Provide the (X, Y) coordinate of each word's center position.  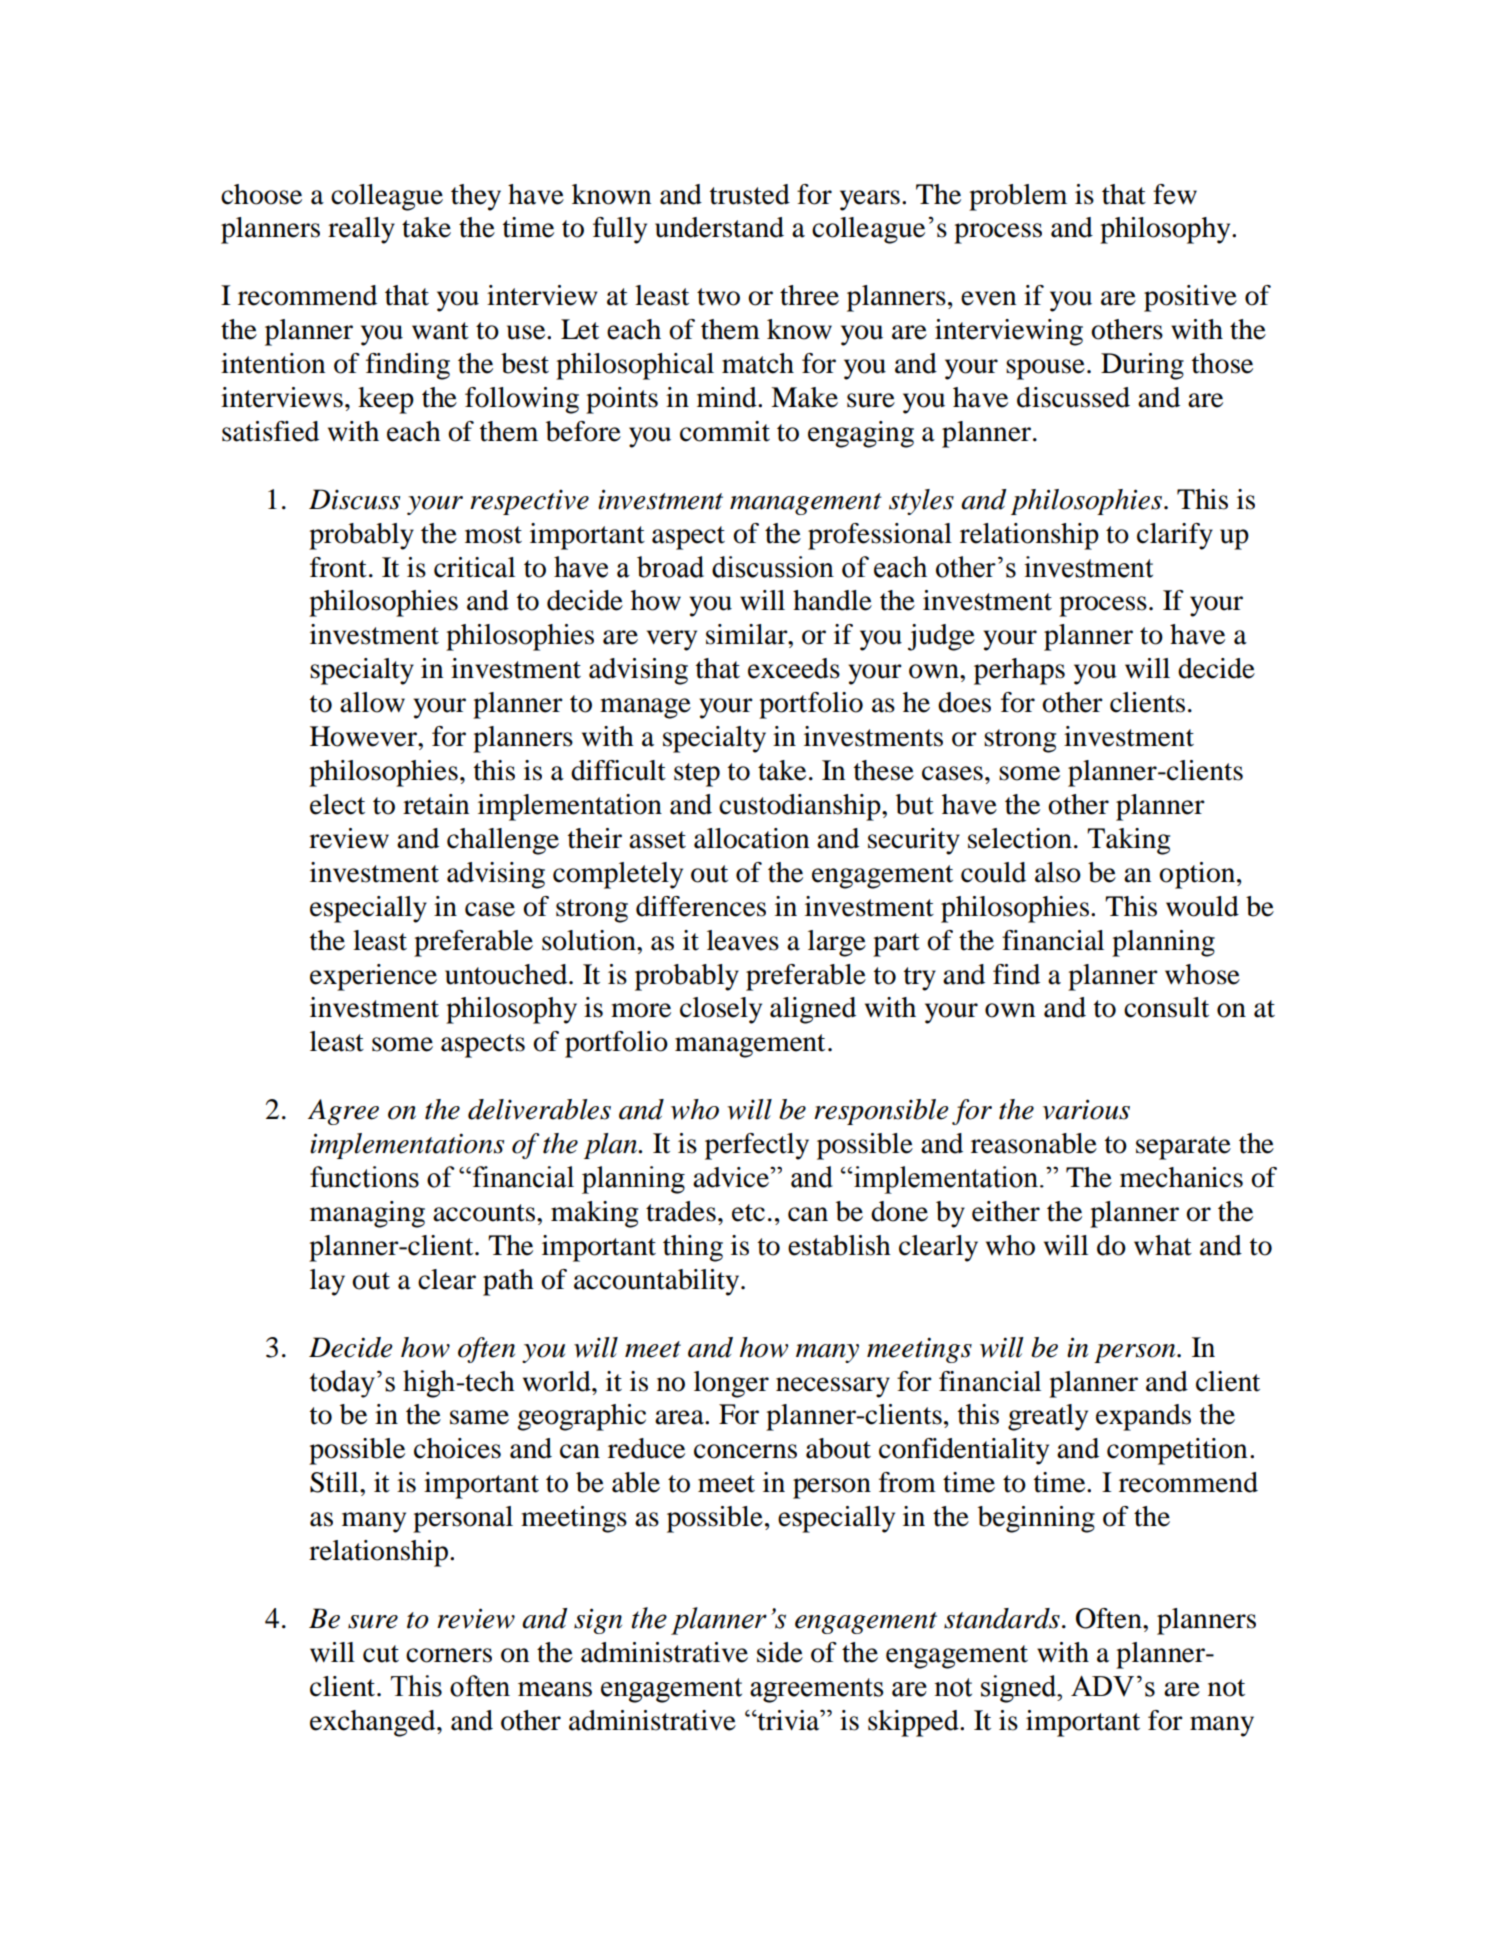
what (1163, 1245)
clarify (1175, 536)
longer (731, 1384)
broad (670, 567)
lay (327, 1282)
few (1175, 194)
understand (719, 227)
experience (373, 977)
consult (1166, 1007)
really (361, 230)
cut (381, 1654)
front (338, 567)
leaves (743, 940)
